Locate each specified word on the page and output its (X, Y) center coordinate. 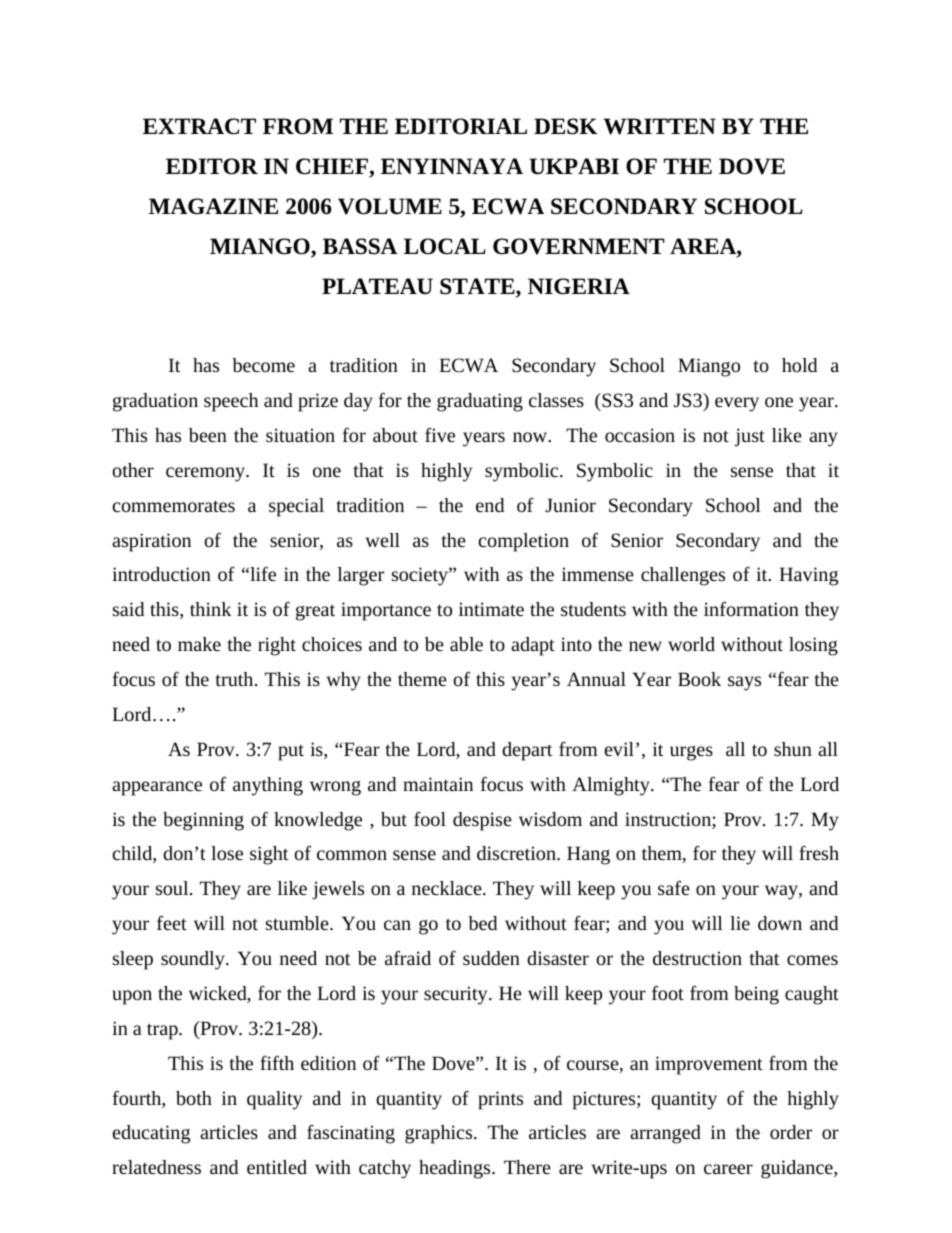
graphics (440, 1134)
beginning (203, 821)
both (194, 1098)
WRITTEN (659, 126)
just (750, 437)
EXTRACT (199, 126)
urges (691, 753)
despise (482, 821)
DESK (565, 126)
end (490, 505)
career (728, 1169)
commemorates (173, 506)
